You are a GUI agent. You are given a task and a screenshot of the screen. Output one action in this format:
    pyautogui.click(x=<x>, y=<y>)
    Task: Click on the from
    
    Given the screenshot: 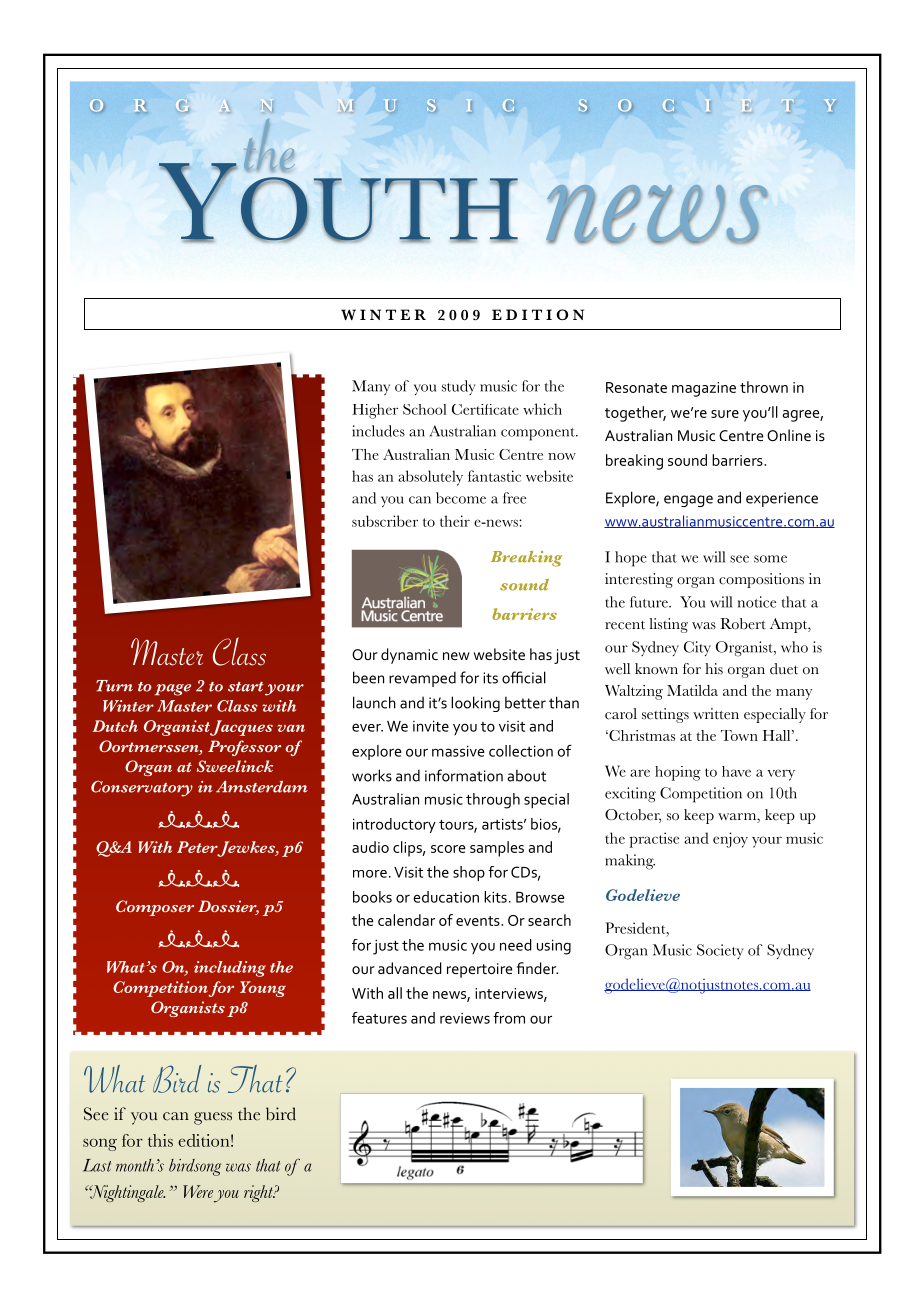 What is the action you would take?
    pyautogui.click(x=509, y=1018)
